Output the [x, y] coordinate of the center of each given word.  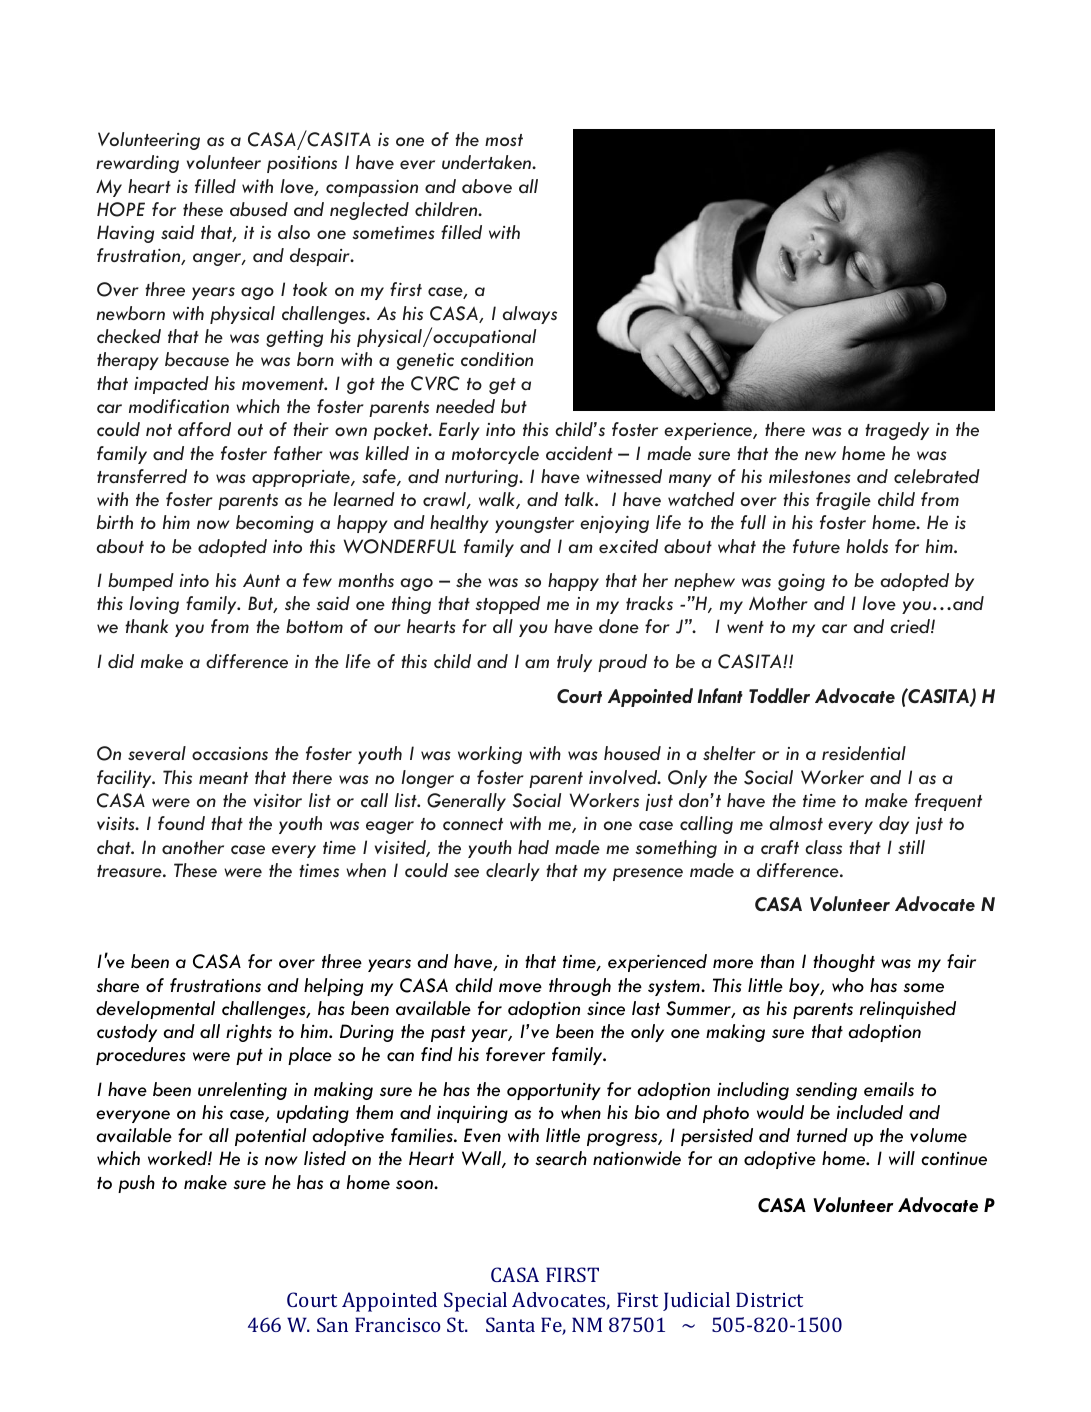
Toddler [779, 695]
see [466, 872]
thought [844, 963]
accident [579, 453]
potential [270, 1137]
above [487, 186]
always [530, 315]
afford [204, 429]
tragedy [897, 431]
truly [574, 663]
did [121, 661]
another [193, 847]
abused [259, 209]
